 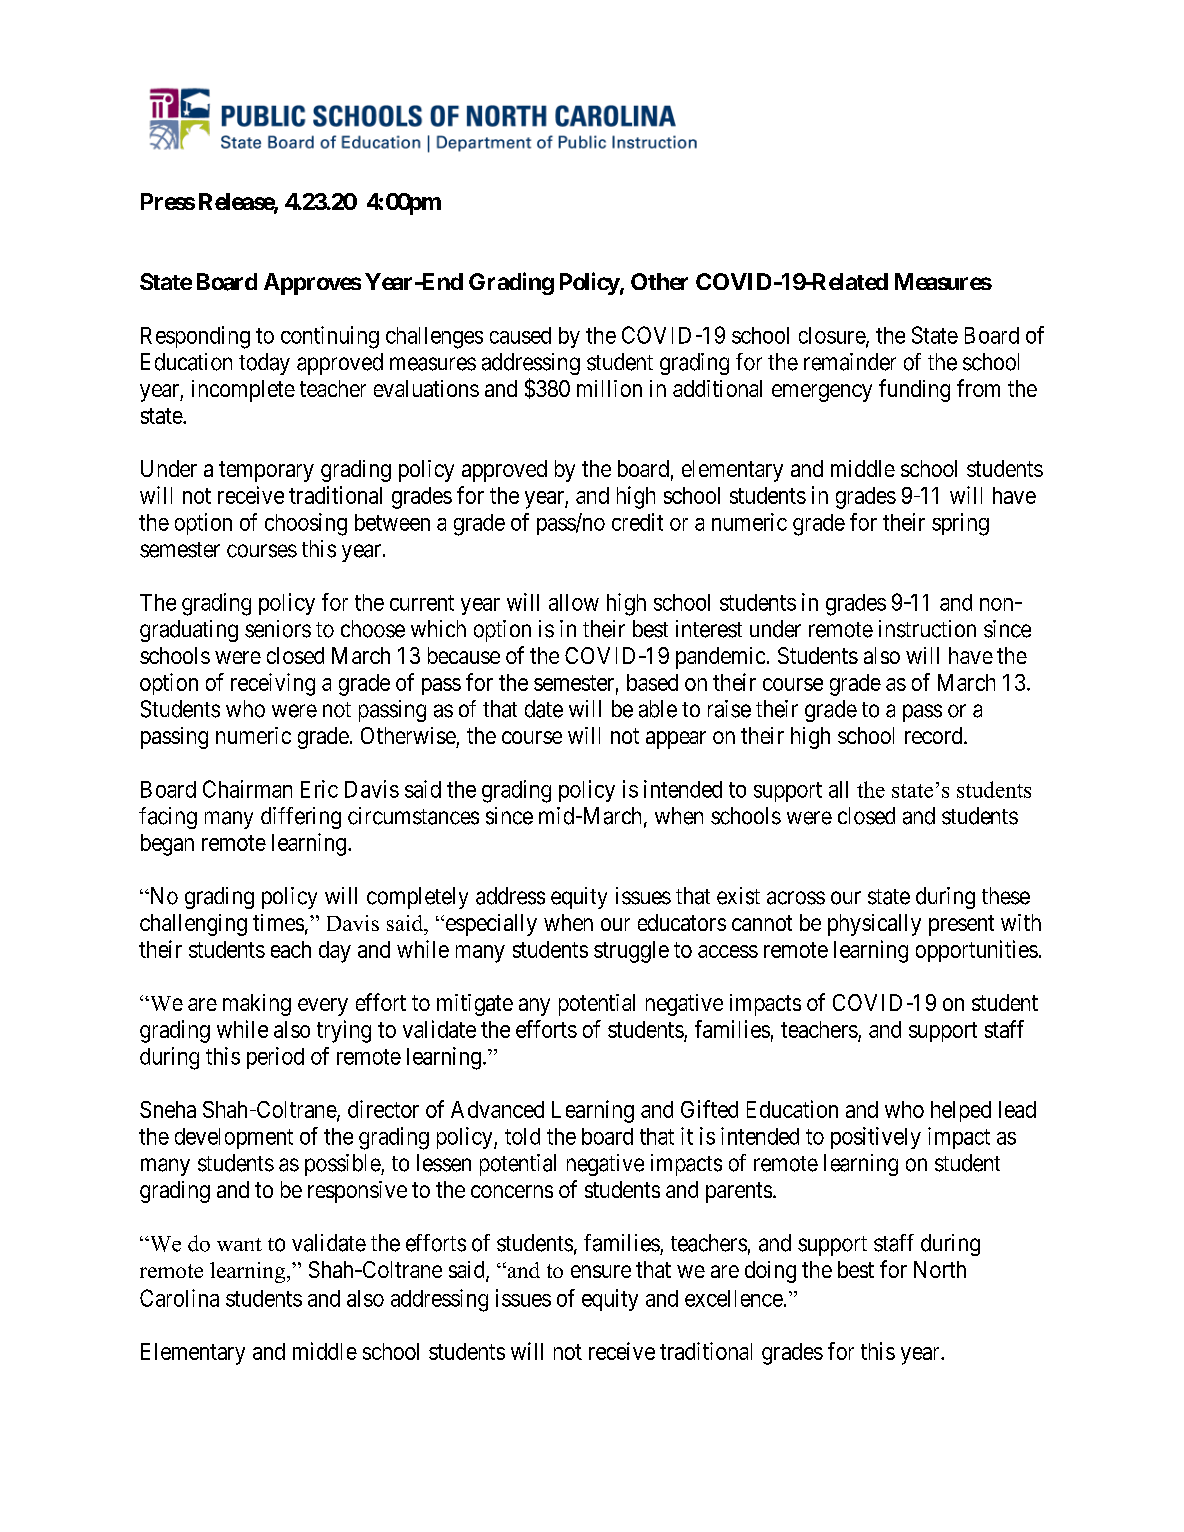 What do you see at coordinates (301, 818) in the screenshot?
I see `differing` at bounding box center [301, 818].
